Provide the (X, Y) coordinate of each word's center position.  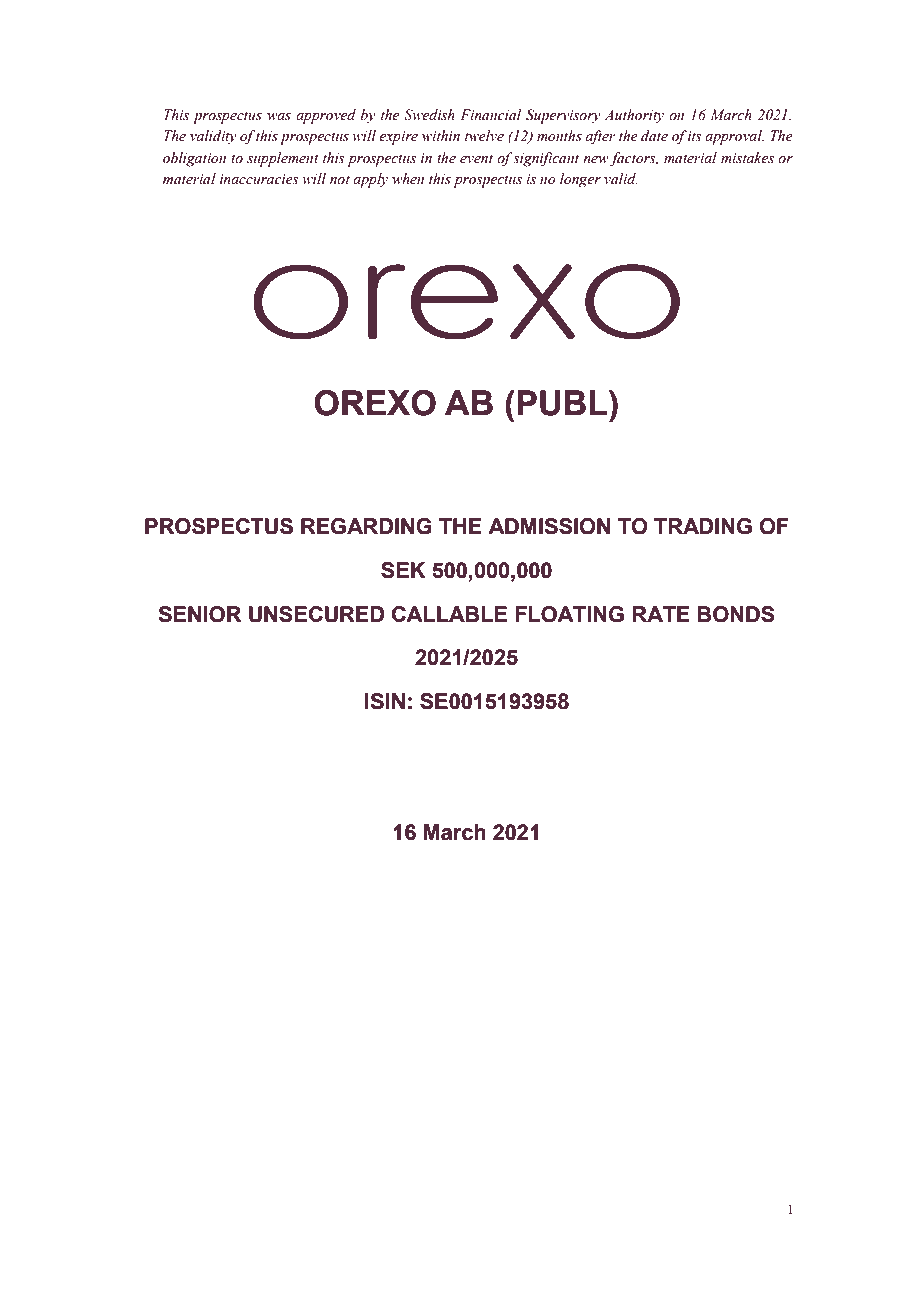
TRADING (703, 526)
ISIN (385, 701)
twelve (484, 136)
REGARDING (366, 526)
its (695, 136)
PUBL (563, 403)
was (279, 117)
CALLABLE (449, 614)
